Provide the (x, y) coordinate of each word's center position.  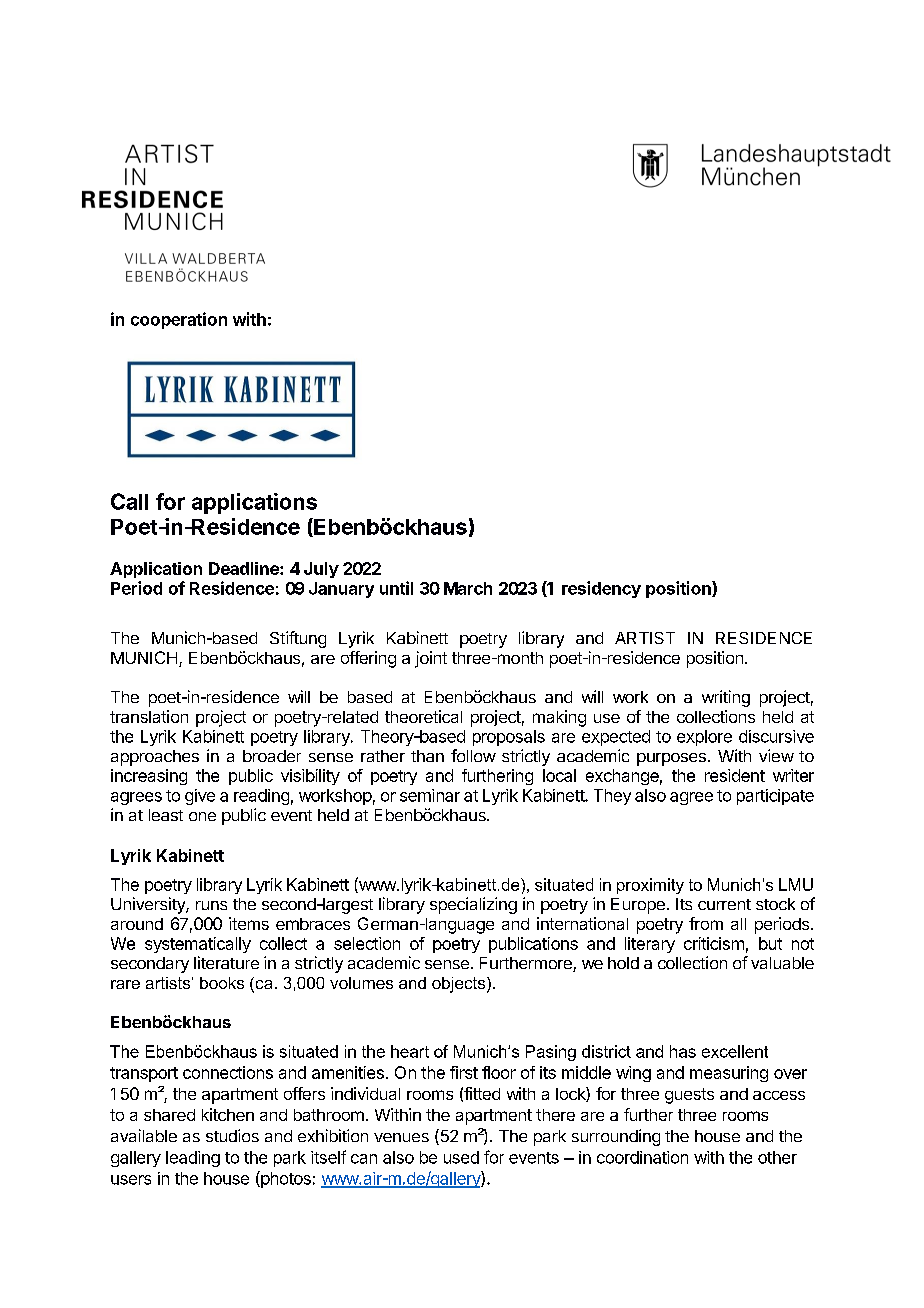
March (468, 588)
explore (704, 738)
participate (775, 797)
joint (431, 659)
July (321, 570)
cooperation (179, 320)
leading (193, 1159)
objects (460, 985)
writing (726, 698)
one (202, 816)
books (222, 983)
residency (601, 589)
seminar (430, 795)
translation (149, 716)
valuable (782, 963)
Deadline (245, 568)
